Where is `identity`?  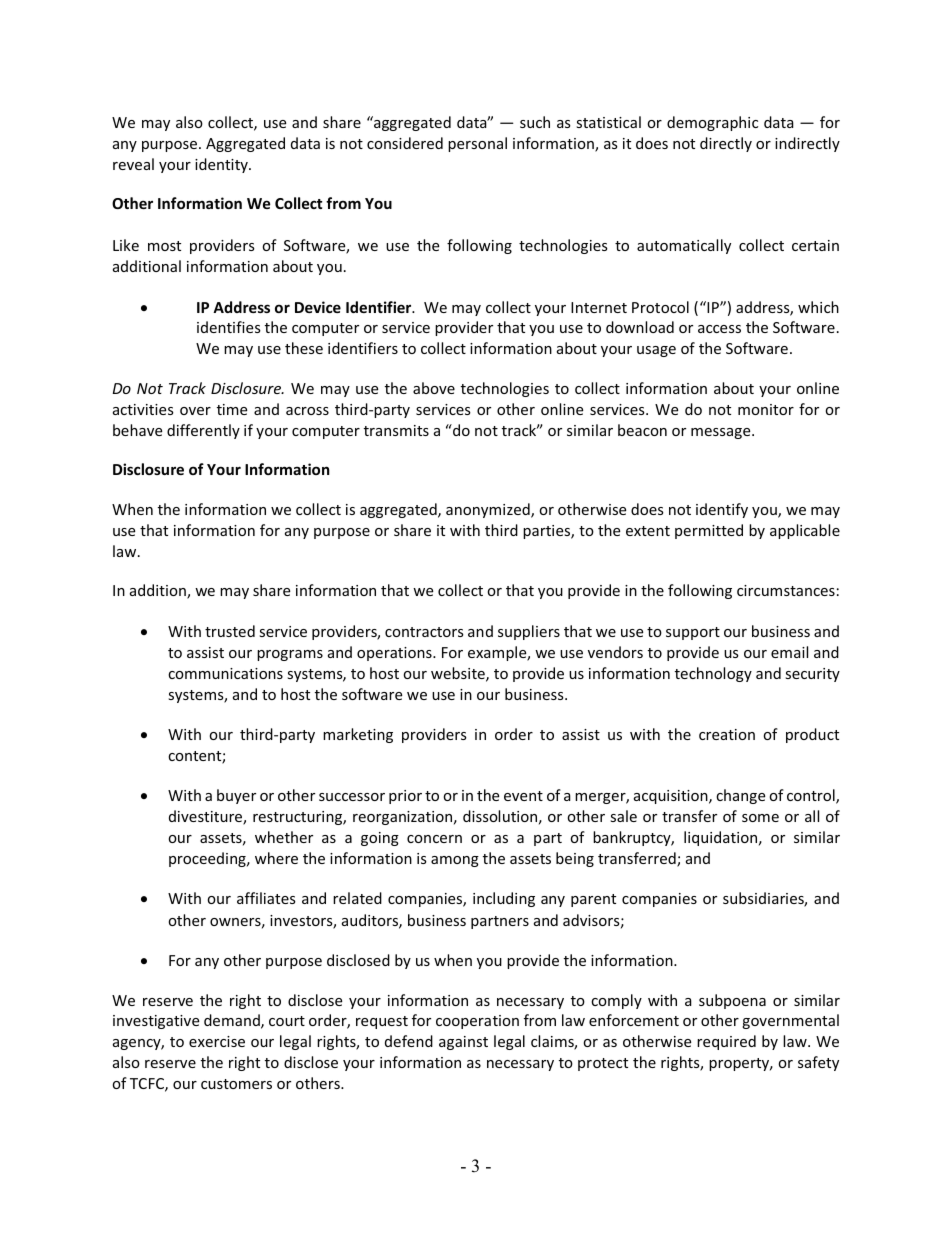
identity is located at coordinates (222, 165).
